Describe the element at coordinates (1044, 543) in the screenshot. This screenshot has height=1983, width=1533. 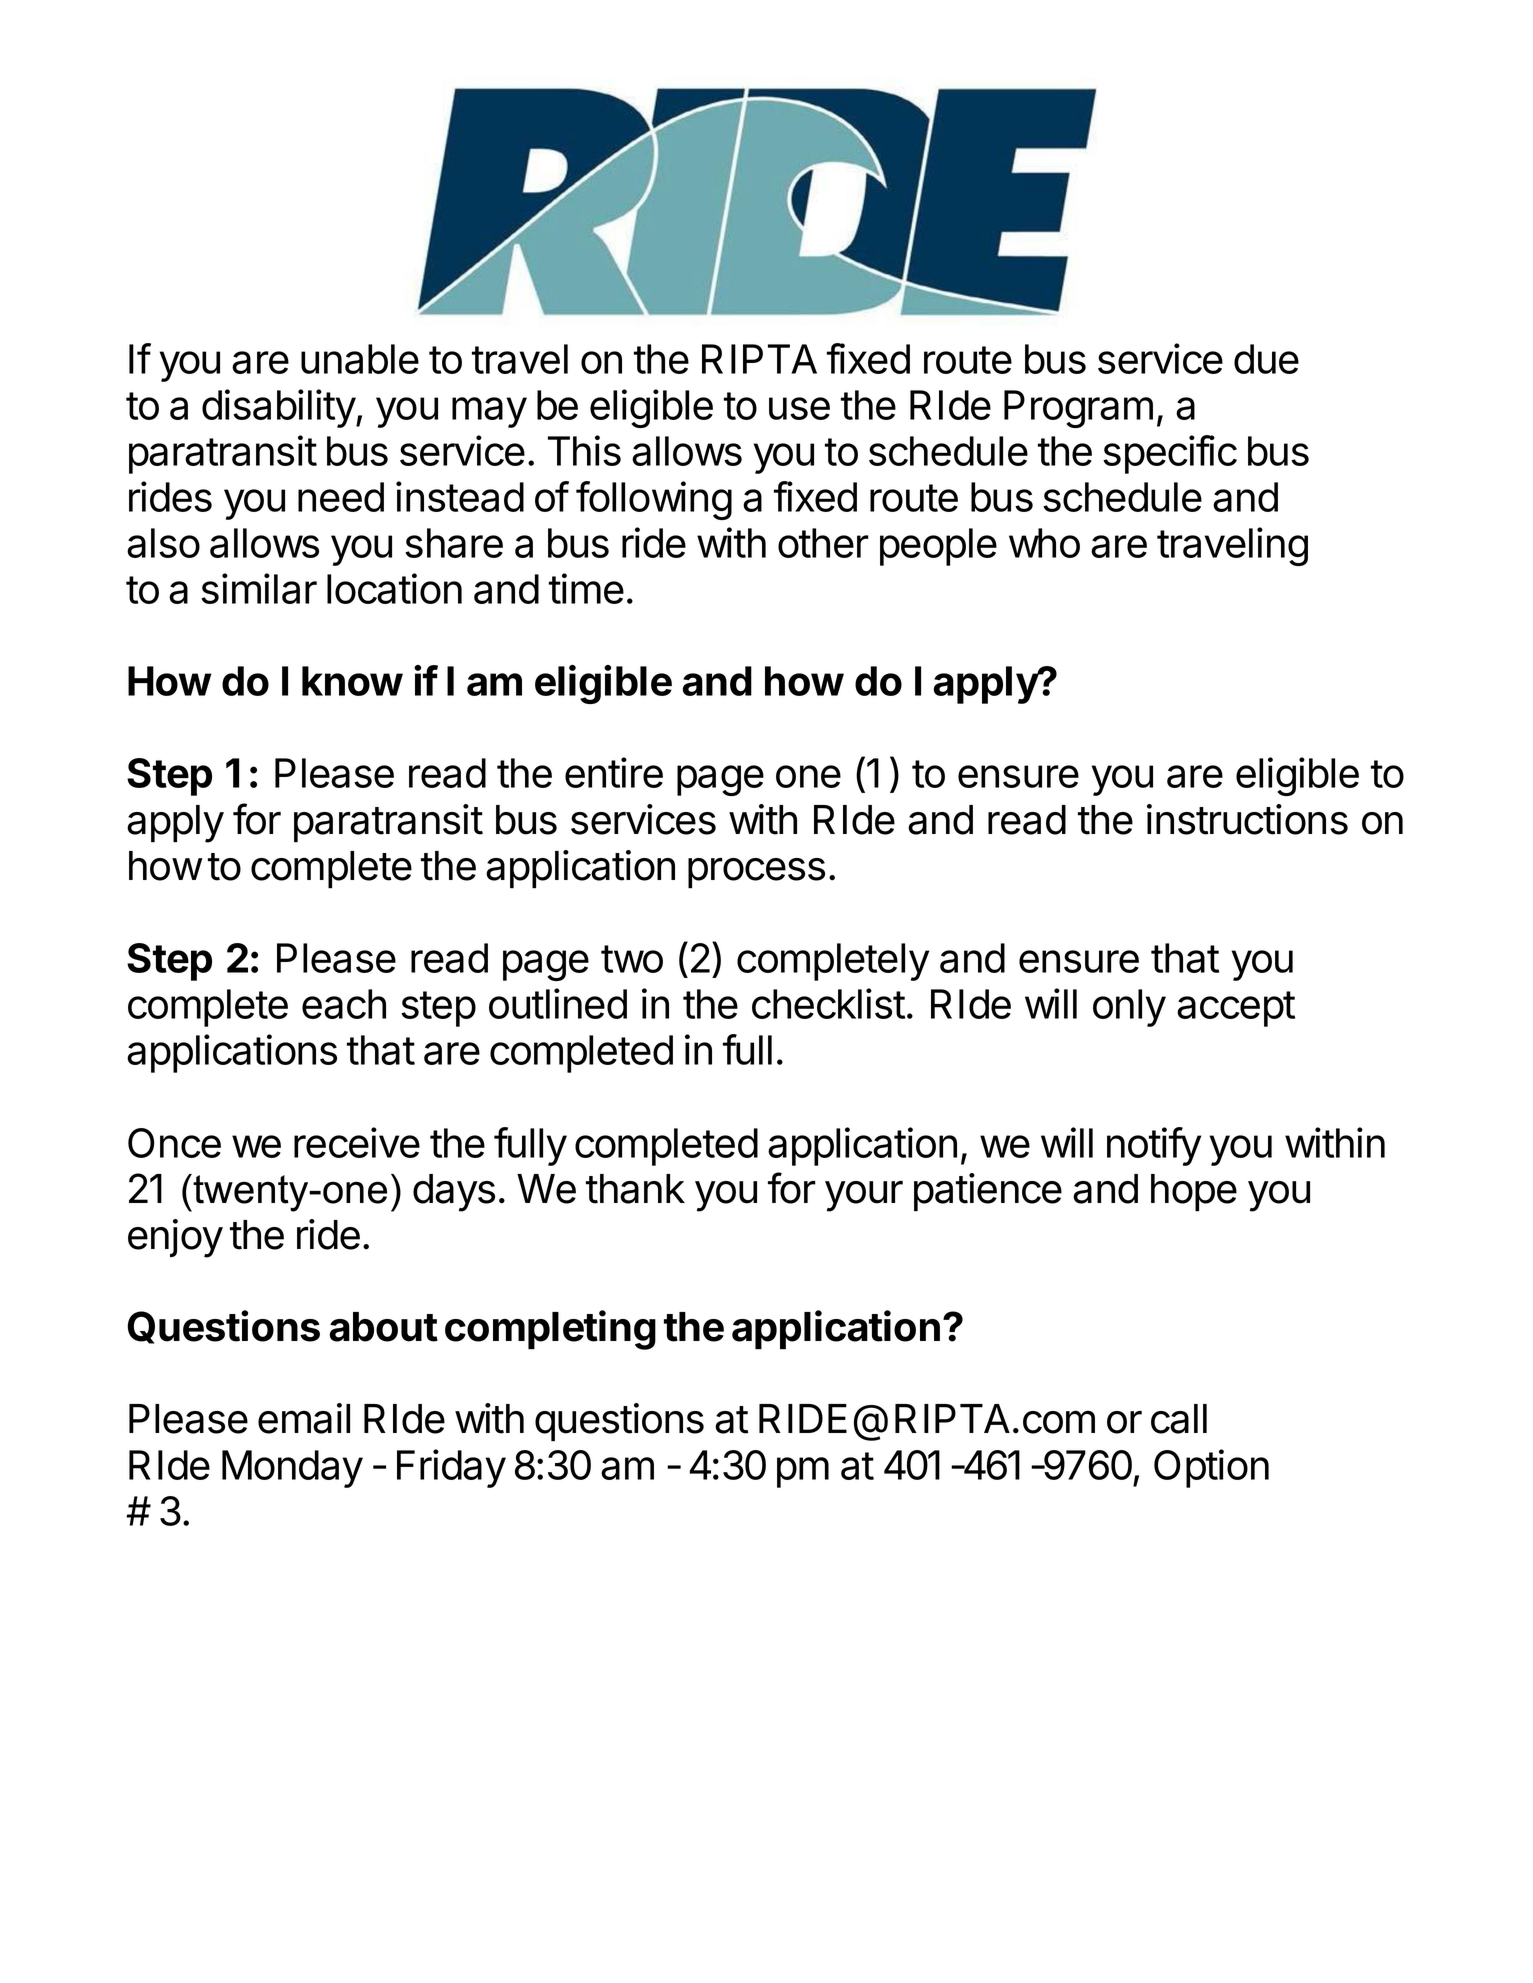
I see `who` at that location.
